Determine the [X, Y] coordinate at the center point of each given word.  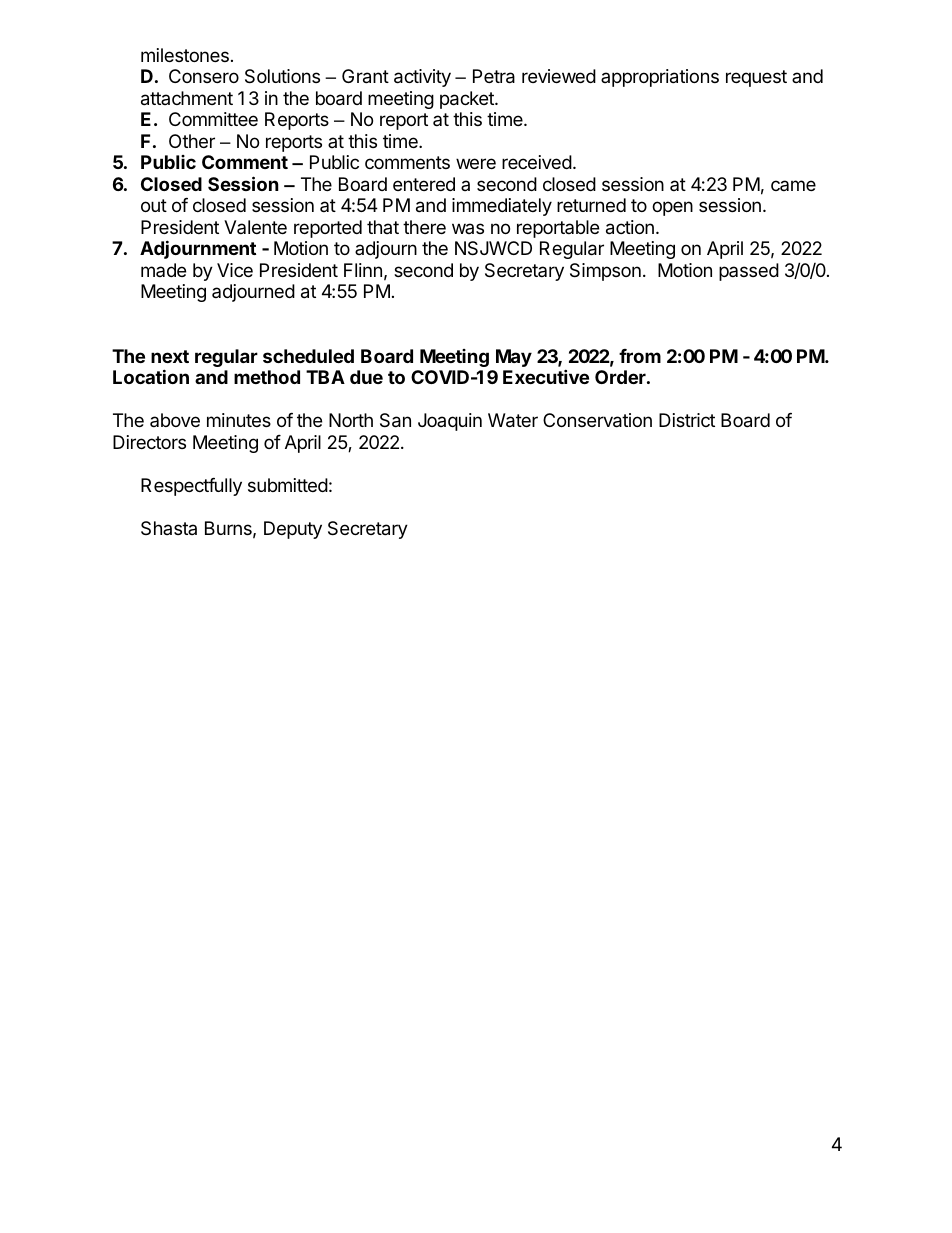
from [640, 356]
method [267, 377]
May [514, 358]
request [756, 78]
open [672, 208]
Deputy [293, 530]
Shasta [169, 528]
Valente [255, 227]
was [468, 228]
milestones [185, 55]
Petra [494, 76]
